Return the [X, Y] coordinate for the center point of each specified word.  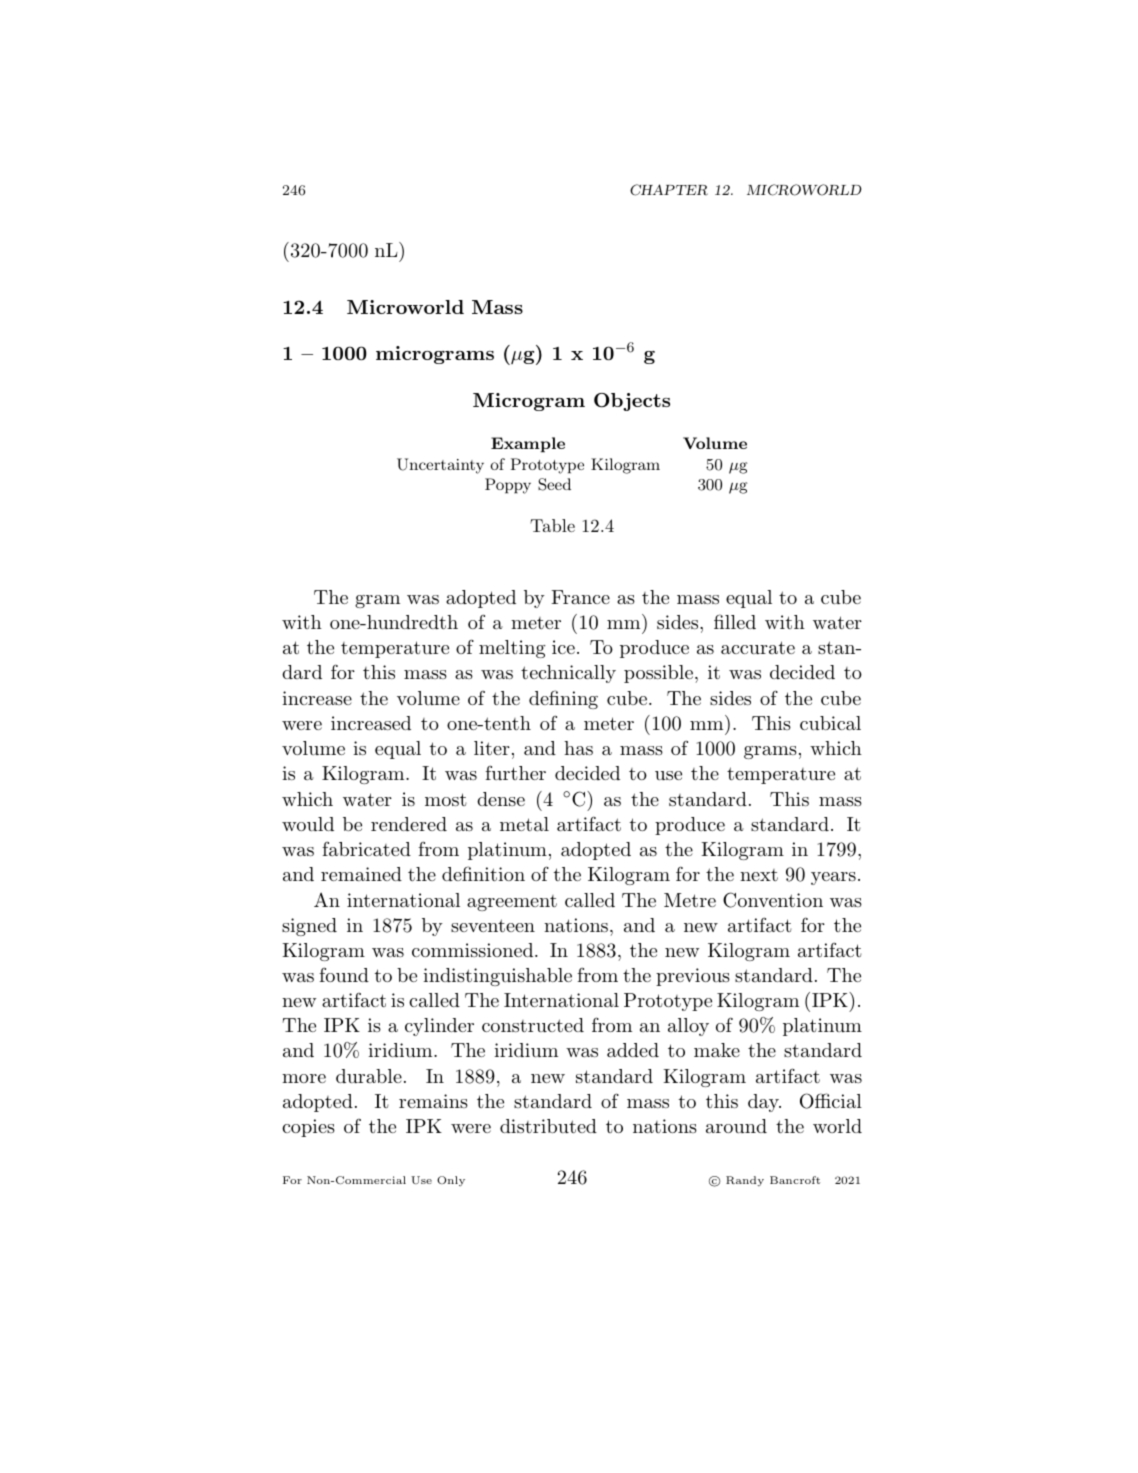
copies [308, 1128]
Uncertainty [440, 466]
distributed [548, 1126]
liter [492, 748]
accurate [758, 647]
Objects [632, 402]
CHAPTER [669, 190]
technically [568, 674]
